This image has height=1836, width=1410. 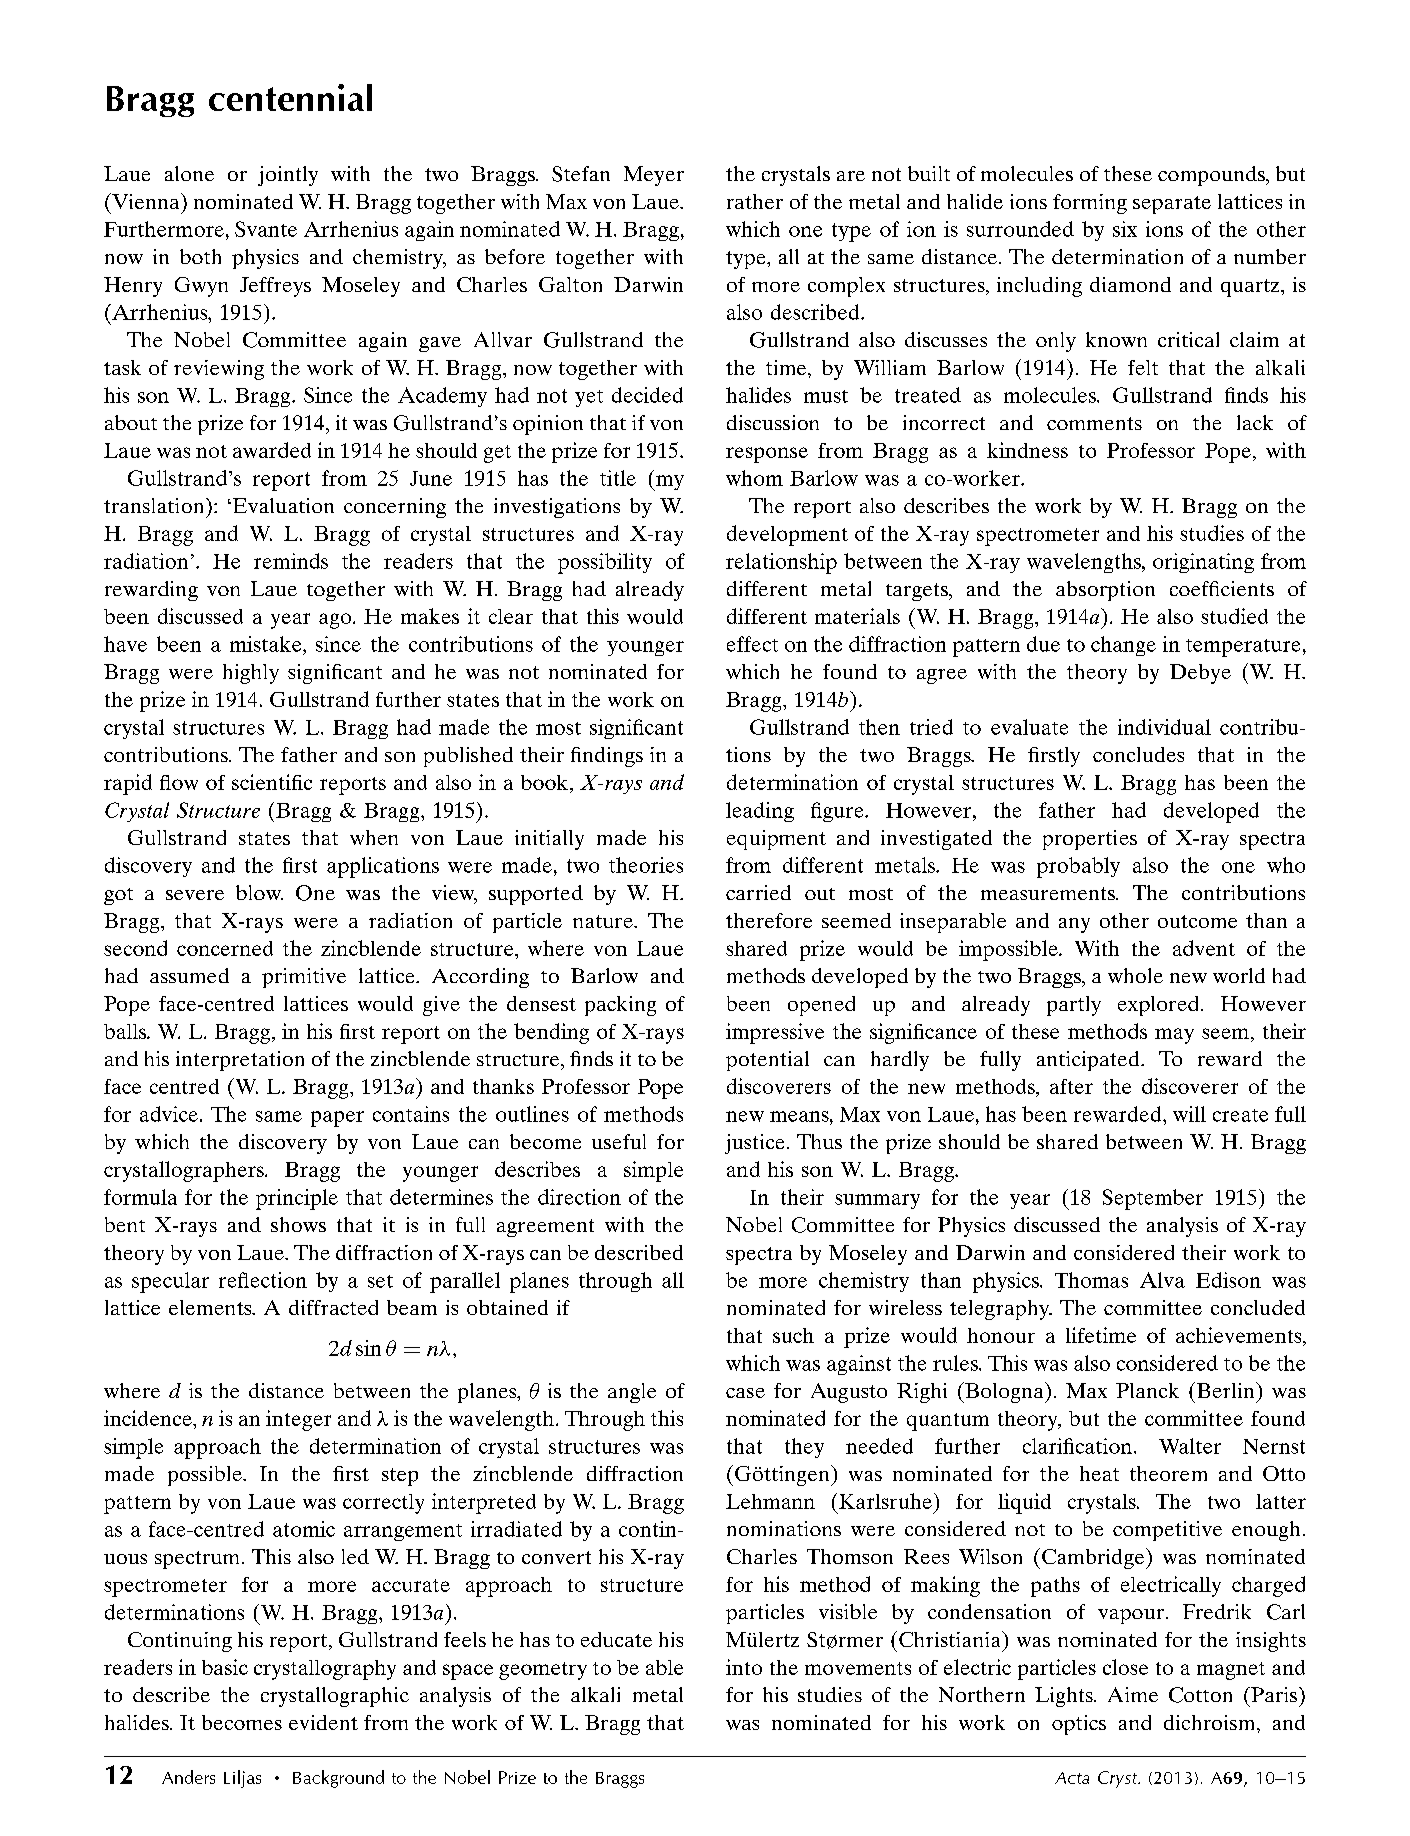 I want to click on Meyer, so click(x=654, y=176).
